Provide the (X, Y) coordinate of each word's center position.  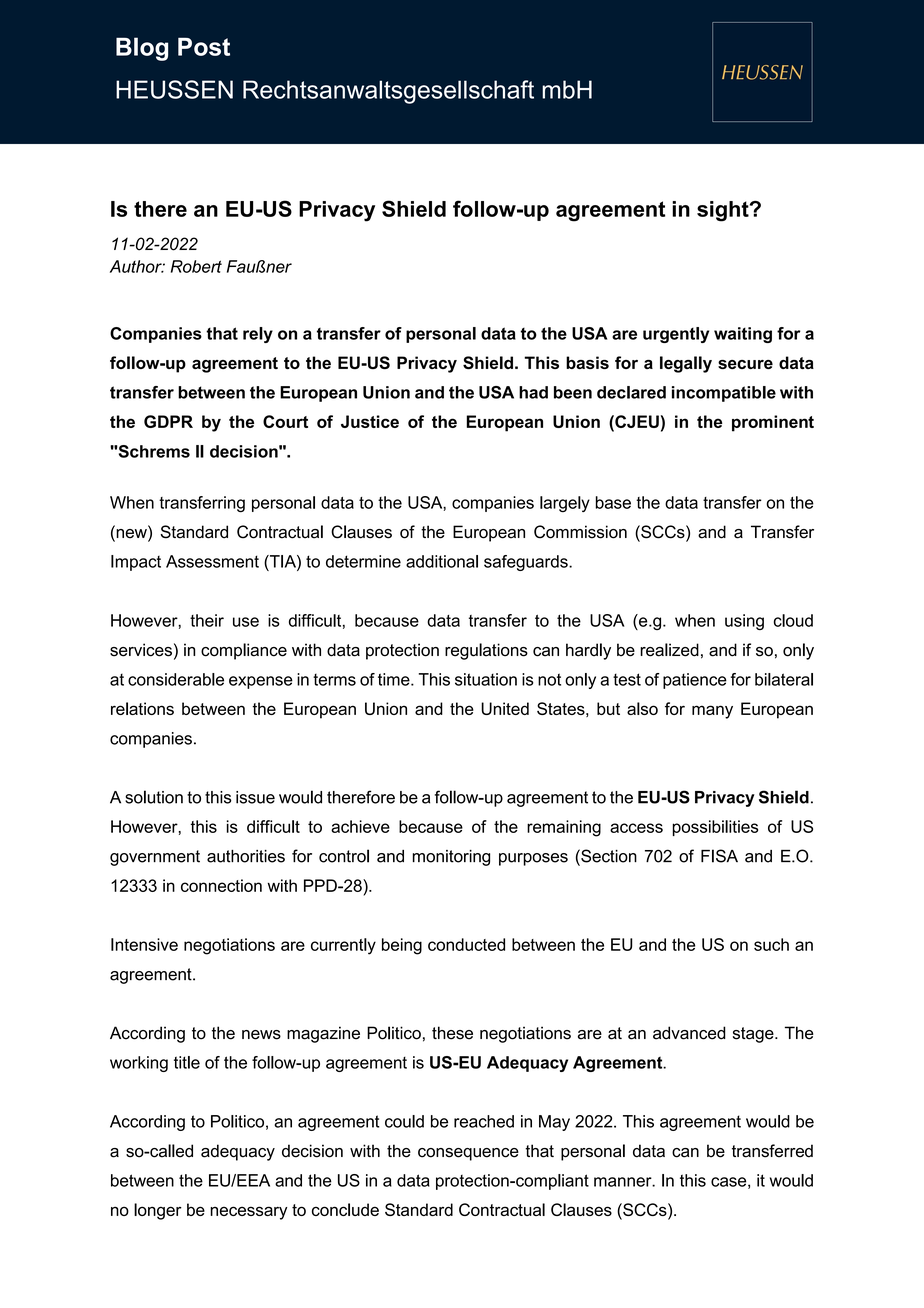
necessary (248, 1213)
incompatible (724, 394)
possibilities (715, 828)
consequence (468, 1154)
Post (204, 46)
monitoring (451, 858)
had (533, 392)
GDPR (168, 421)
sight (724, 211)
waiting (743, 335)
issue (255, 797)
